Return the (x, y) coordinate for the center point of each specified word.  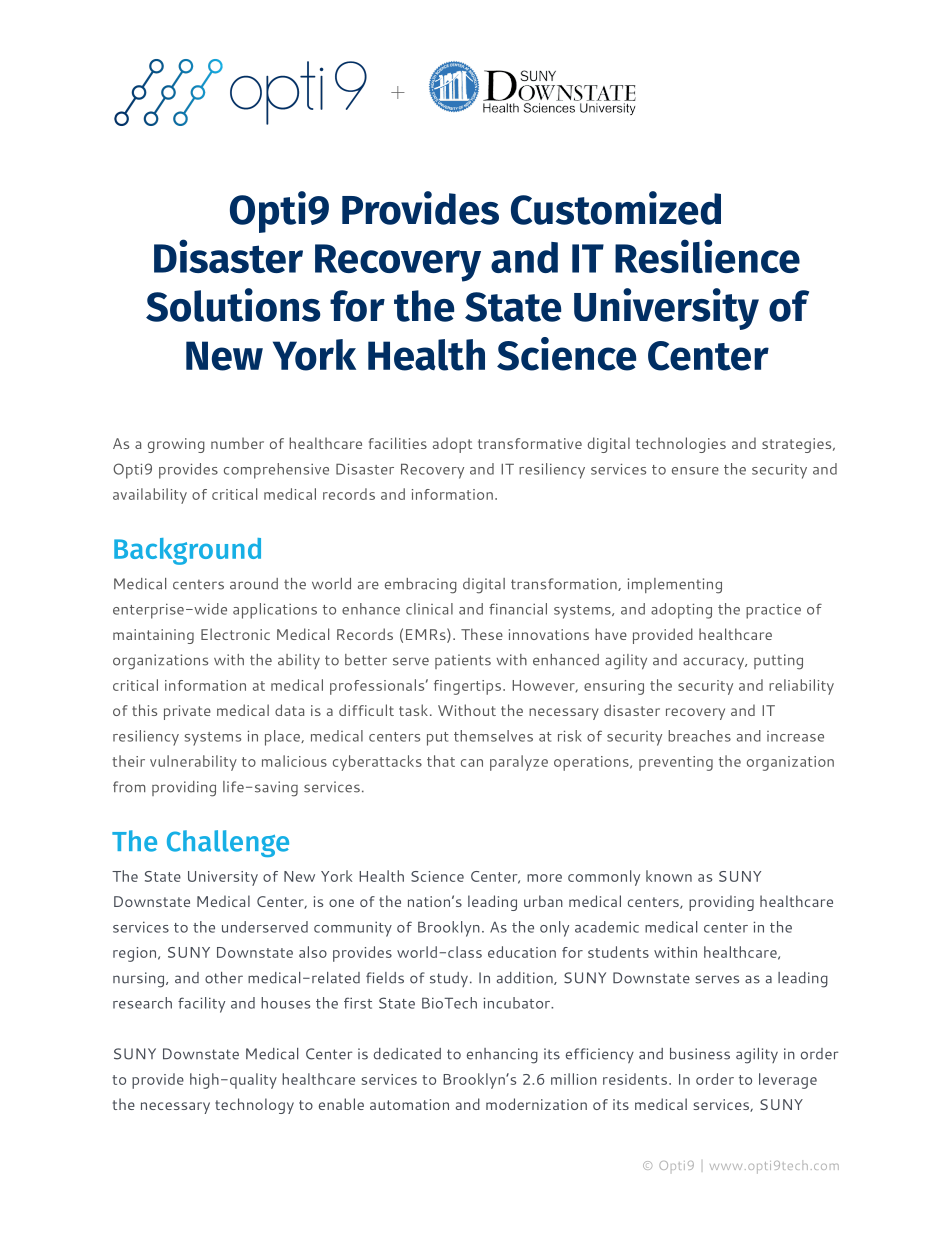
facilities (398, 443)
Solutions (233, 305)
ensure (695, 471)
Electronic (235, 634)
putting (778, 662)
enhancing (502, 1056)
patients (463, 661)
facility (201, 1005)
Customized (616, 208)
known (669, 876)
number (237, 443)
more (544, 878)
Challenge (228, 843)
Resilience (707, 256)
